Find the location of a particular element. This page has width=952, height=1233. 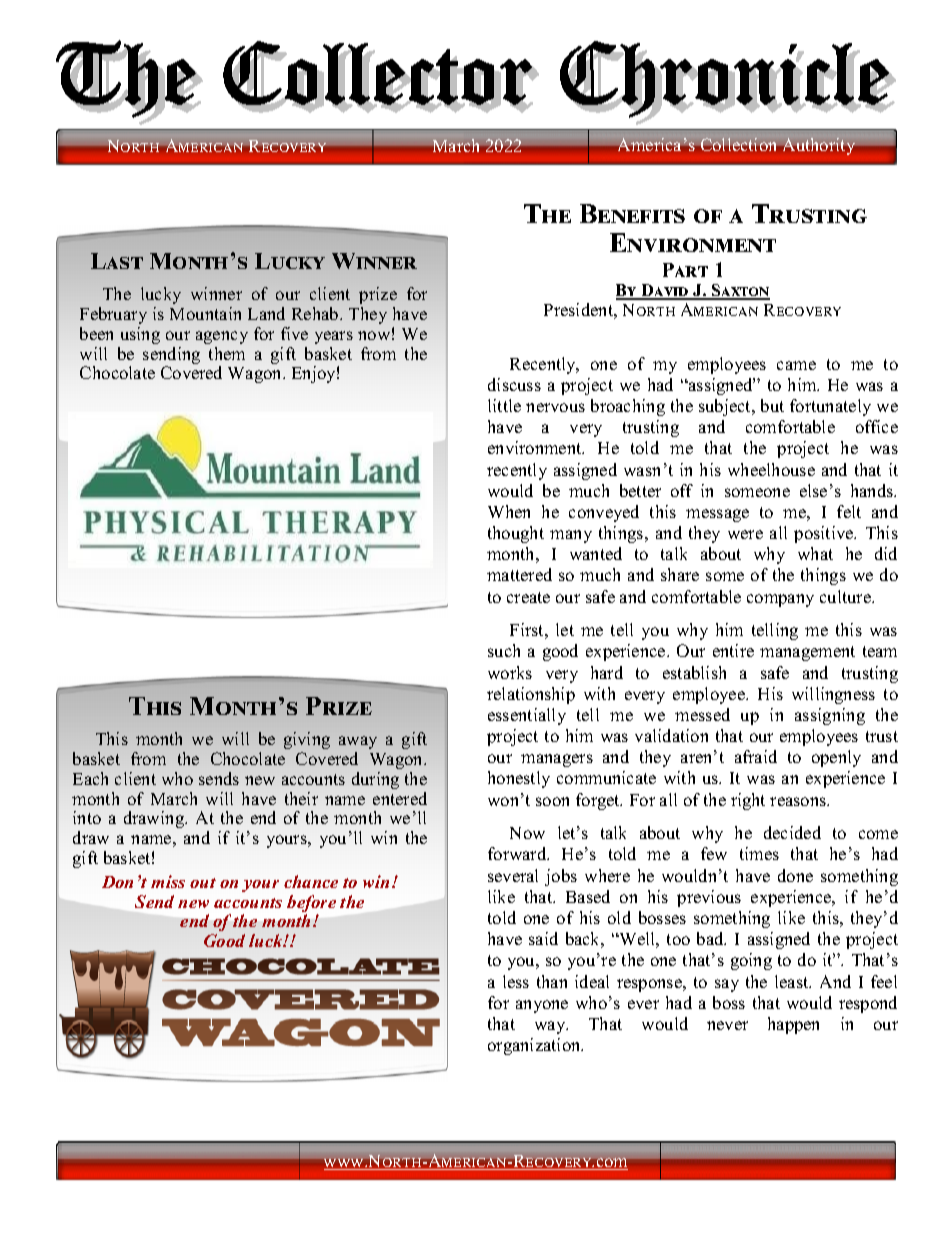

Benefits is located at coordinates (632, 213).
